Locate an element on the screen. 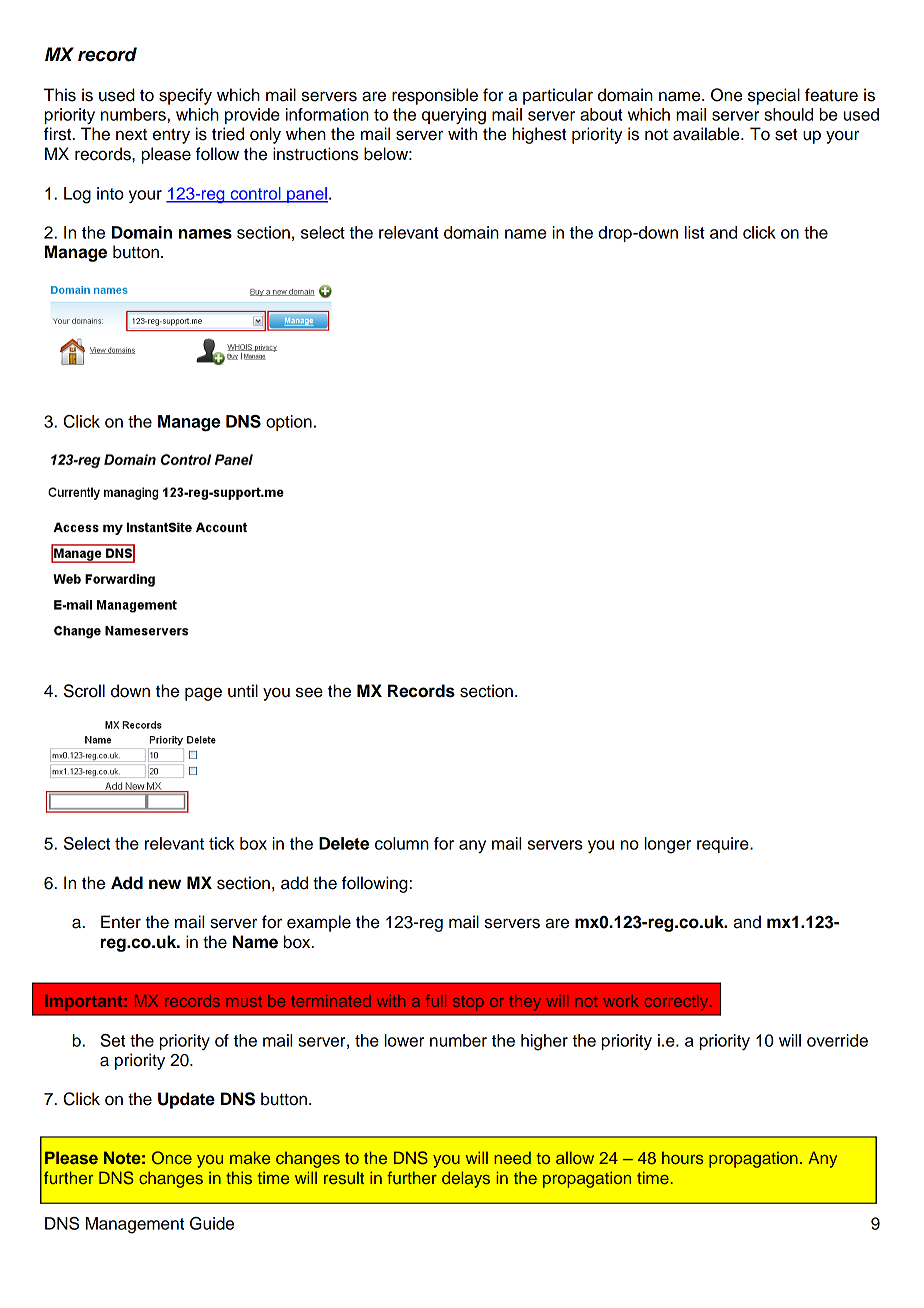  entry is located at coordinates (171, 136).
